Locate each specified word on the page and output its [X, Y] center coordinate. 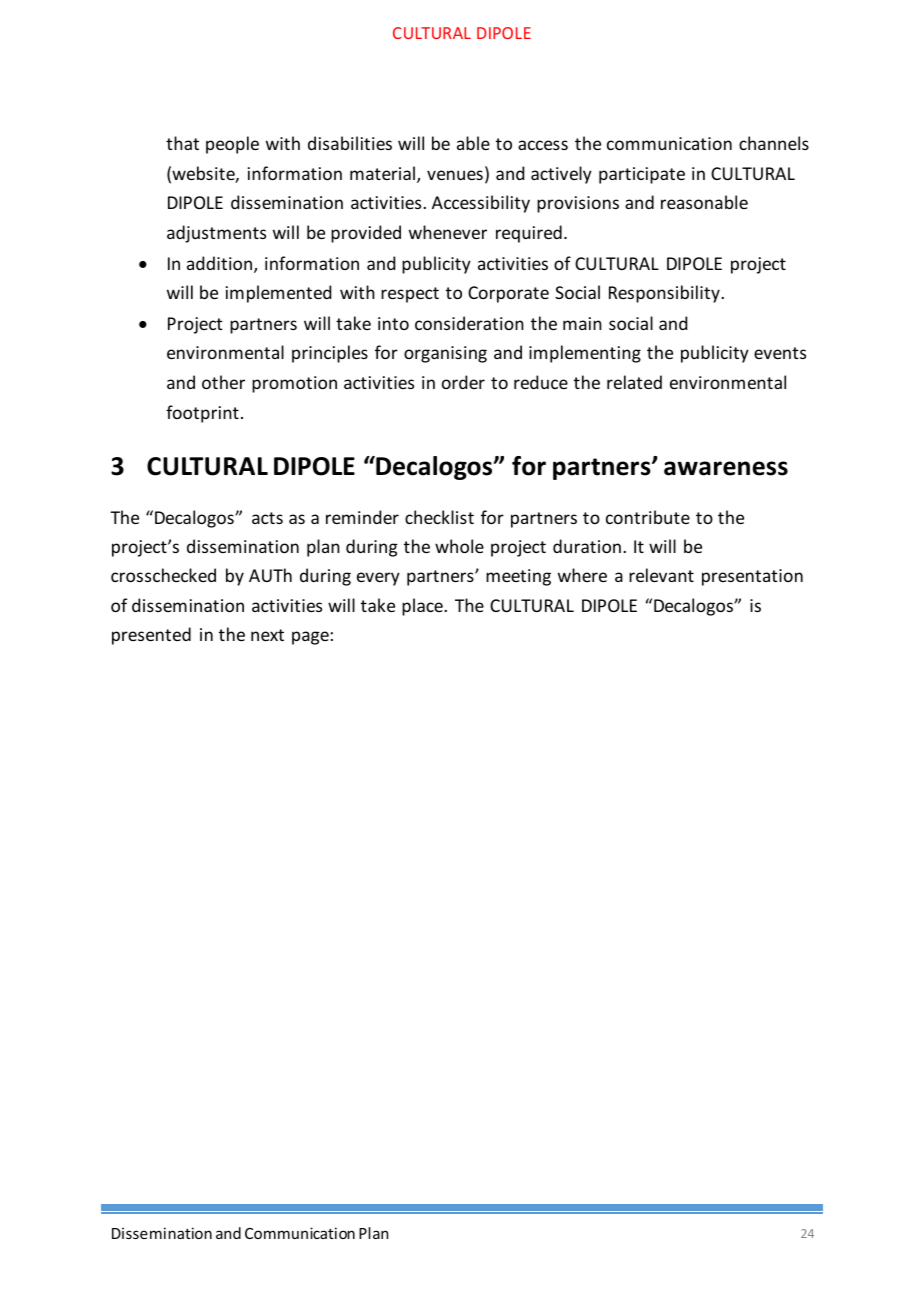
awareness [726, 468]
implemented [278, 294]
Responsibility [665, 294]
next [267, 635]
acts [267, 518]
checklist [439, 517]
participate [642, 175]
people [232, 145]
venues [455, 175]
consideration [469, 323]
